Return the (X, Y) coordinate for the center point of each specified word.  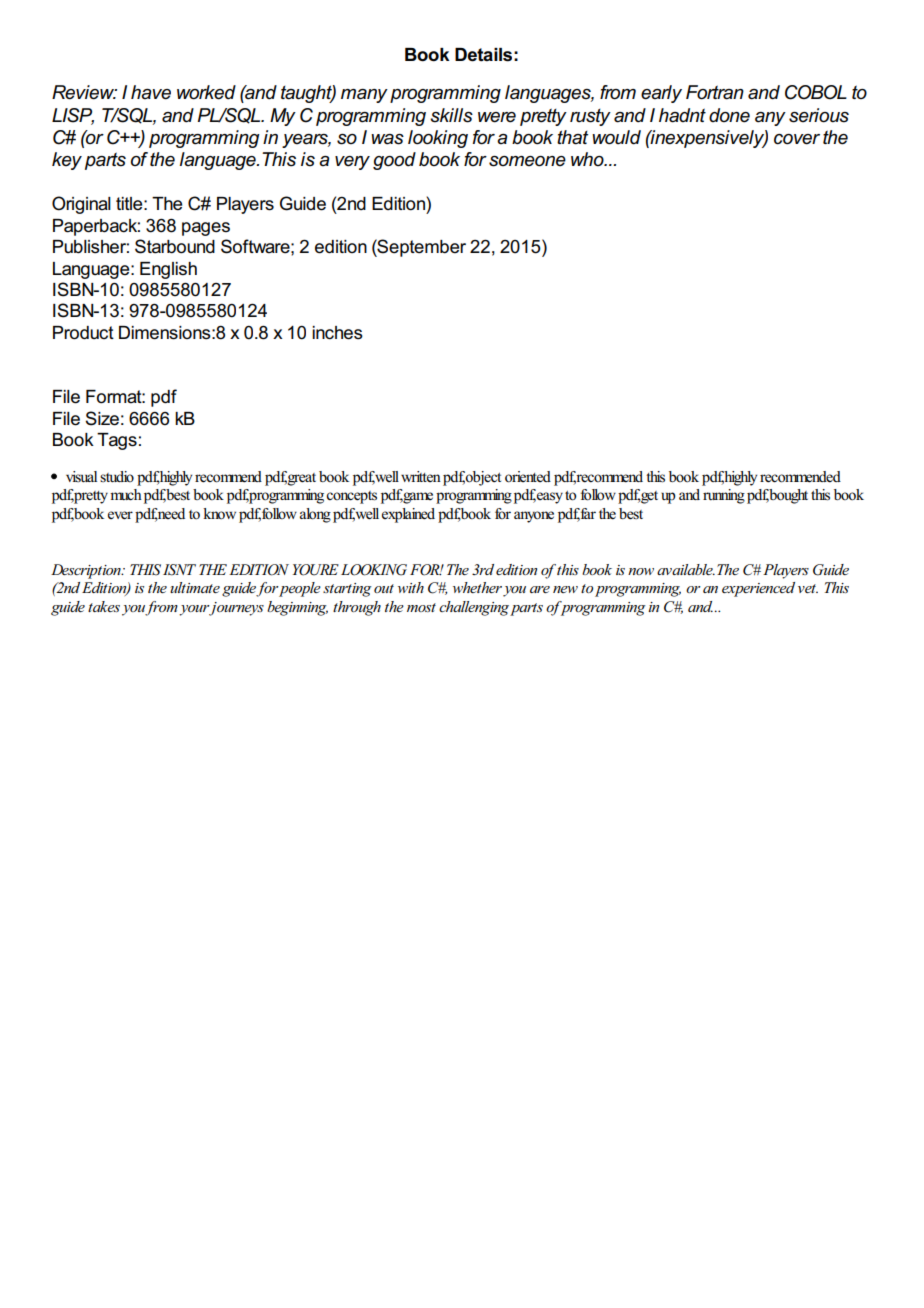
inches (337, 333)
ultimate (195, 587)
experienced (758, 589)
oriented (528, 477)
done (729, 115)
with (411, 587)
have (151, 92)
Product (83, 333)
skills (451, 115)
